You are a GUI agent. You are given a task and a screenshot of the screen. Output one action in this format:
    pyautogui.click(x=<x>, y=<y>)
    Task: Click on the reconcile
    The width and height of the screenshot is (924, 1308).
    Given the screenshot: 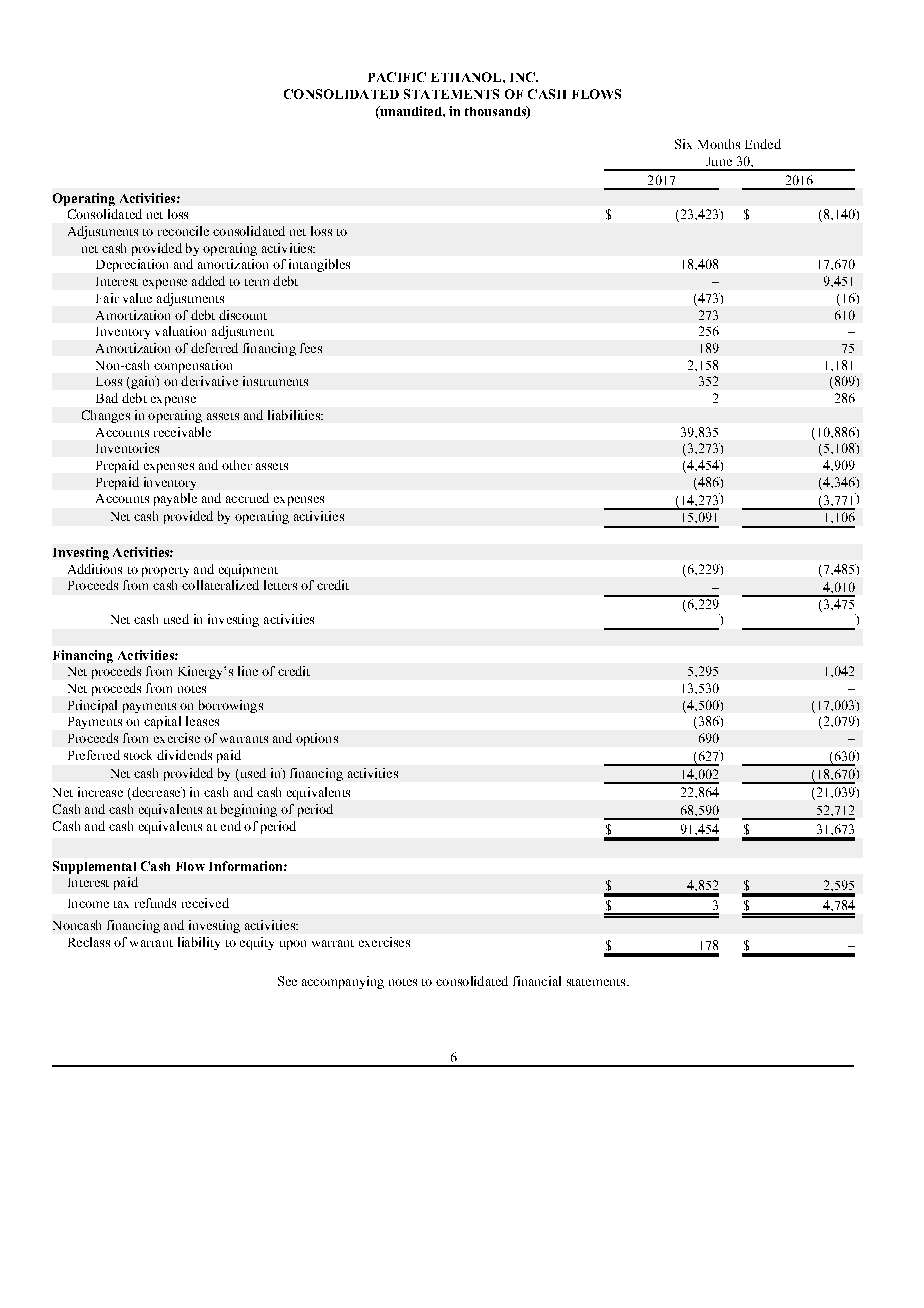 What is the action you would take?
    pyautogui.click(x=183, y=231)
